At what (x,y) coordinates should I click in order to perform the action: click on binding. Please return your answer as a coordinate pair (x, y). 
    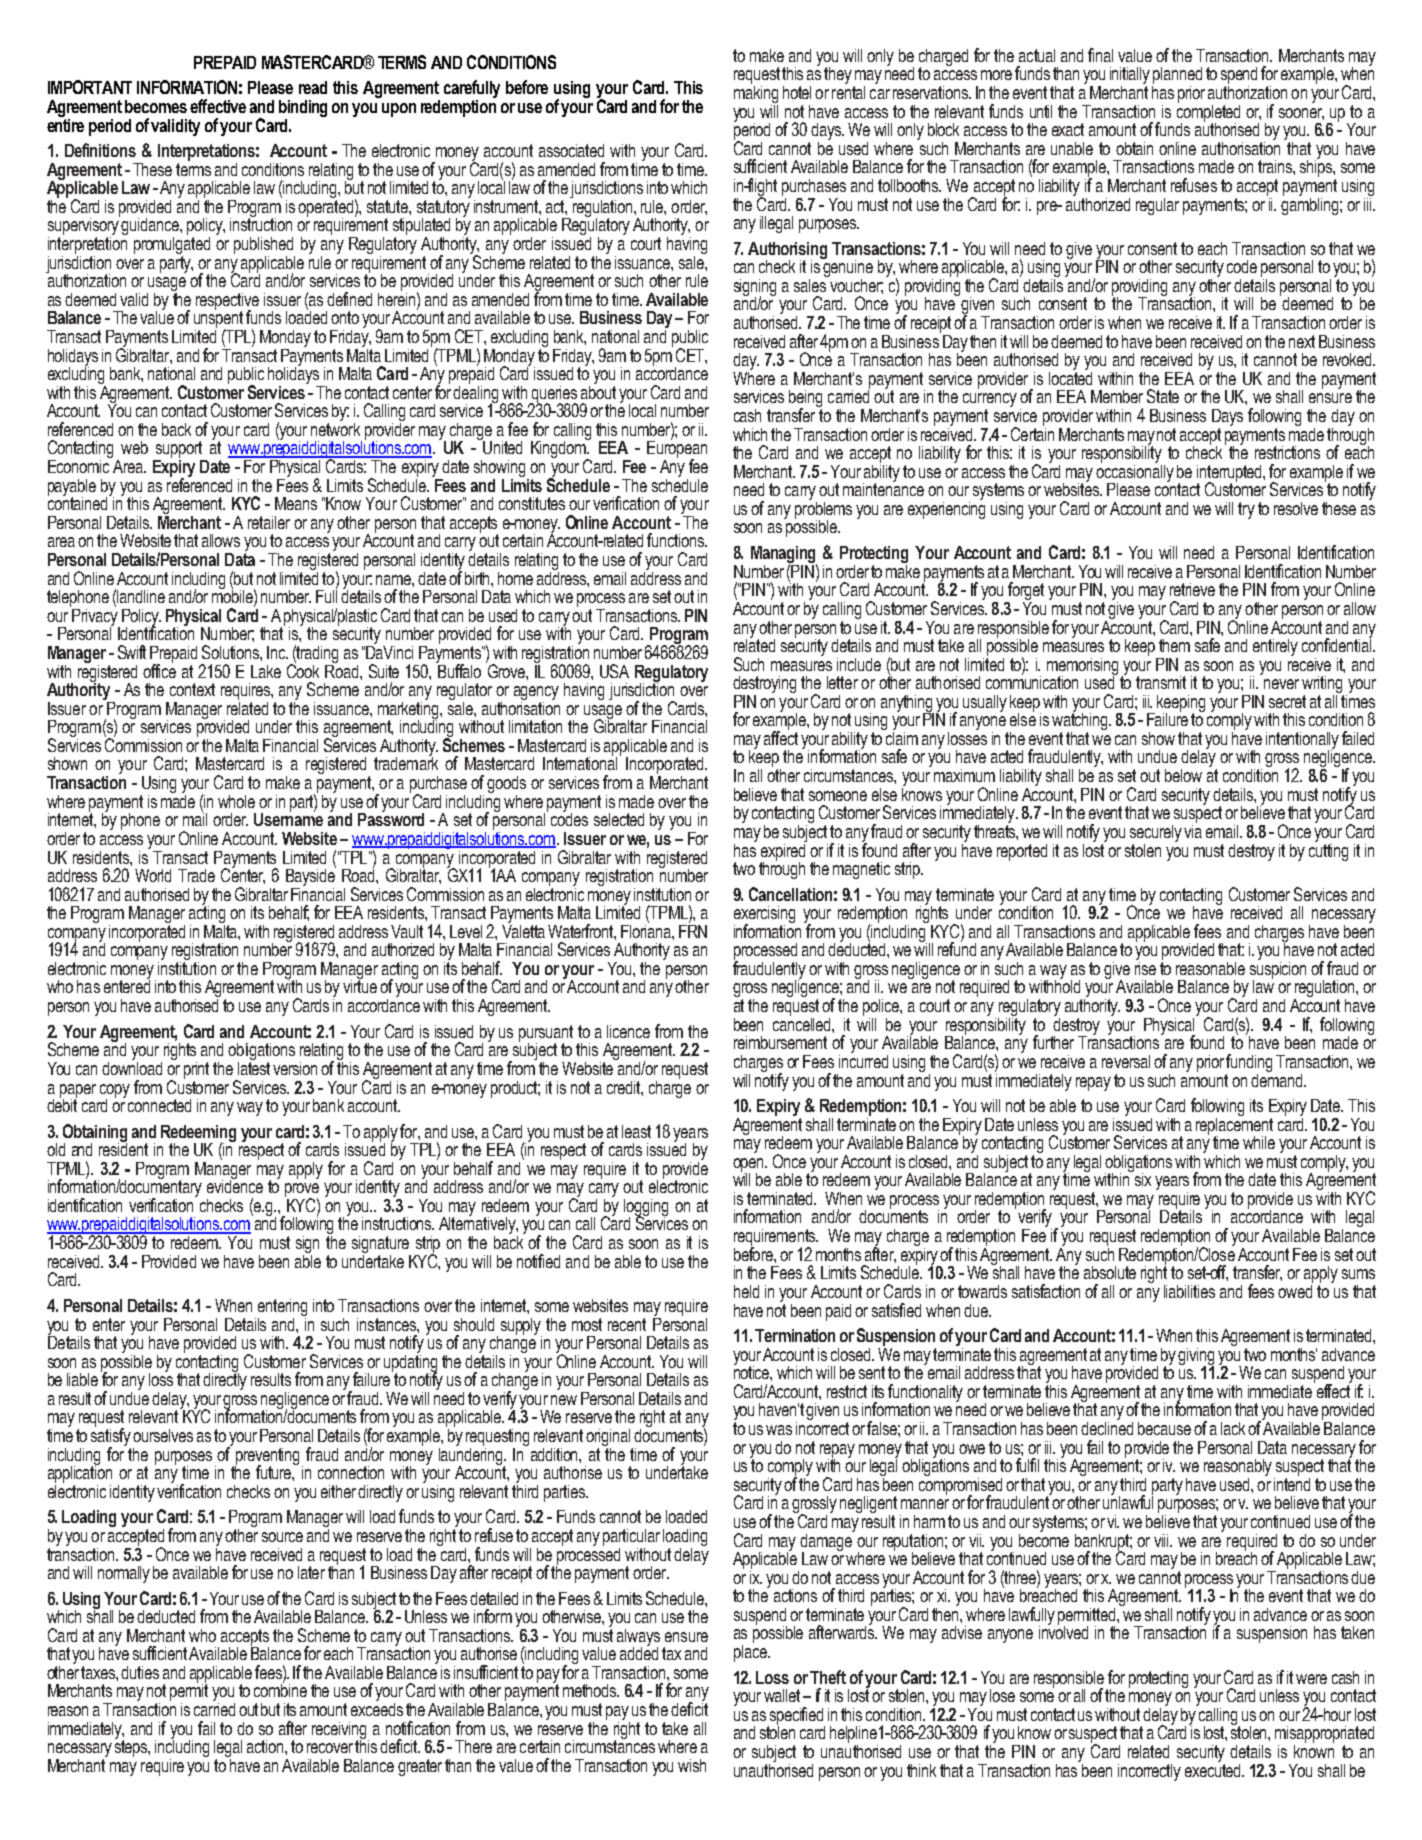
    Looking at the image, I should click on (303, 108).
